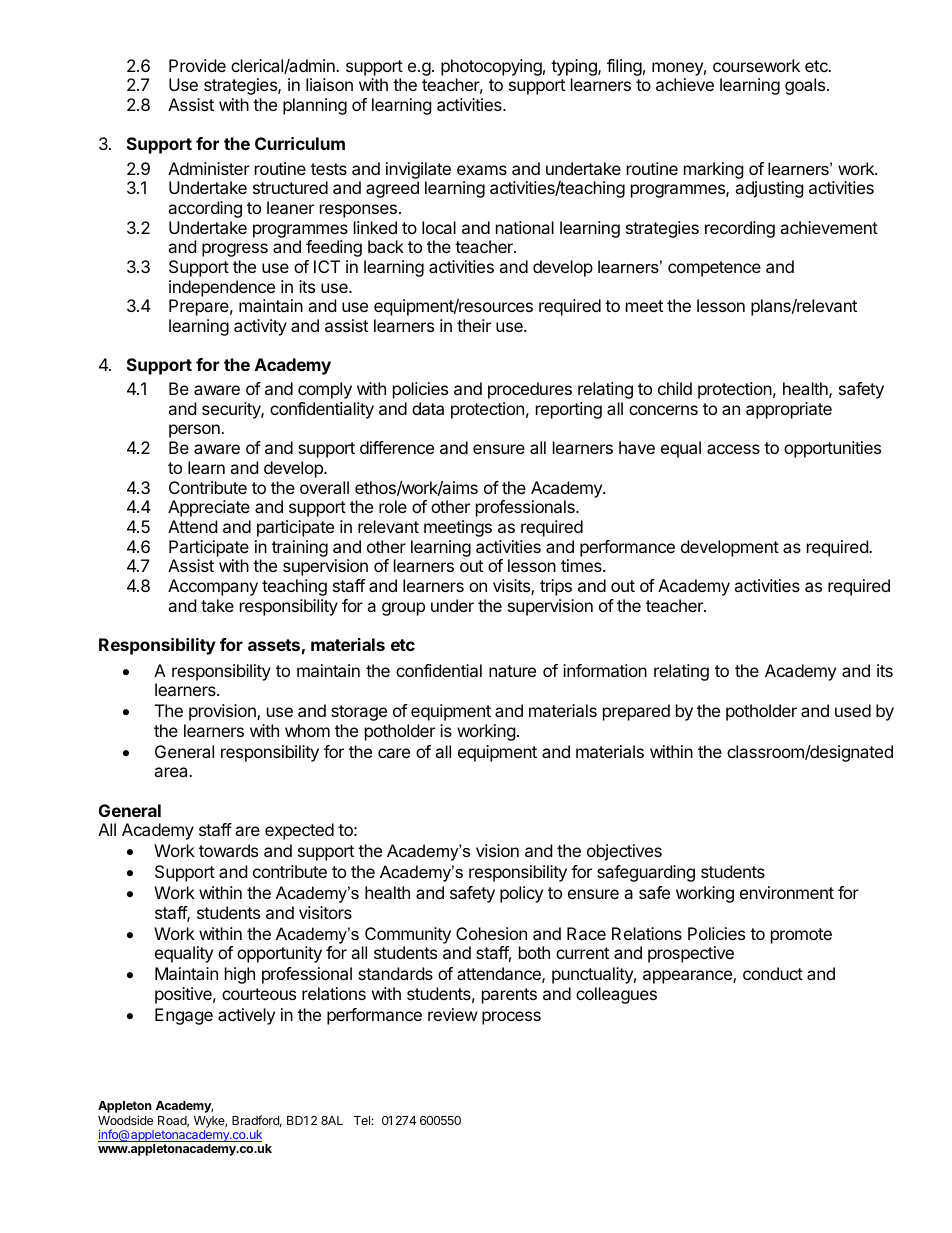  What do you see at coordinates (853, 710) in the image?
I see `used` at bounding box center [853, 710].
